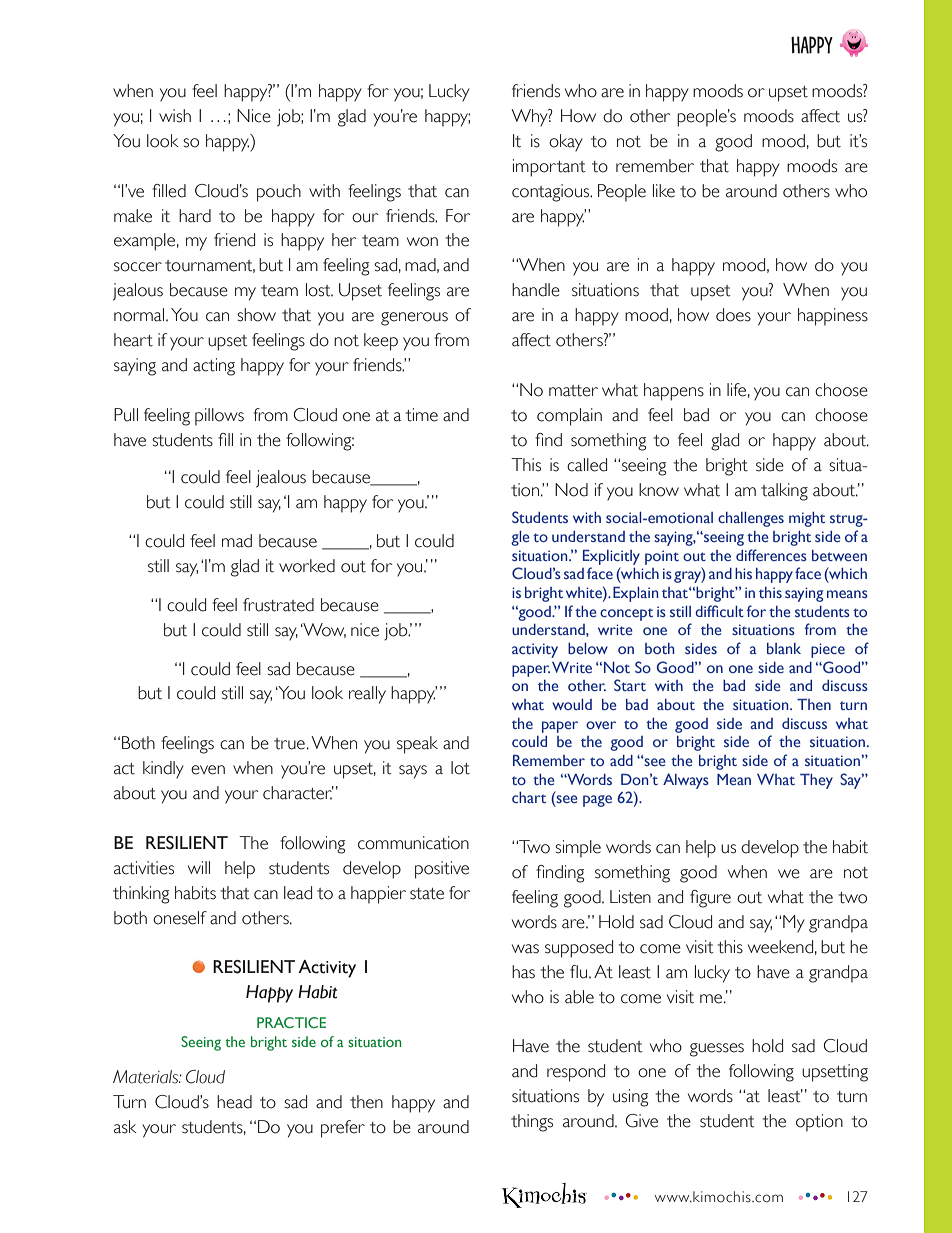  Describe the element at coordinates (175, 116) in the screenshot. I see `wish` at that location.
